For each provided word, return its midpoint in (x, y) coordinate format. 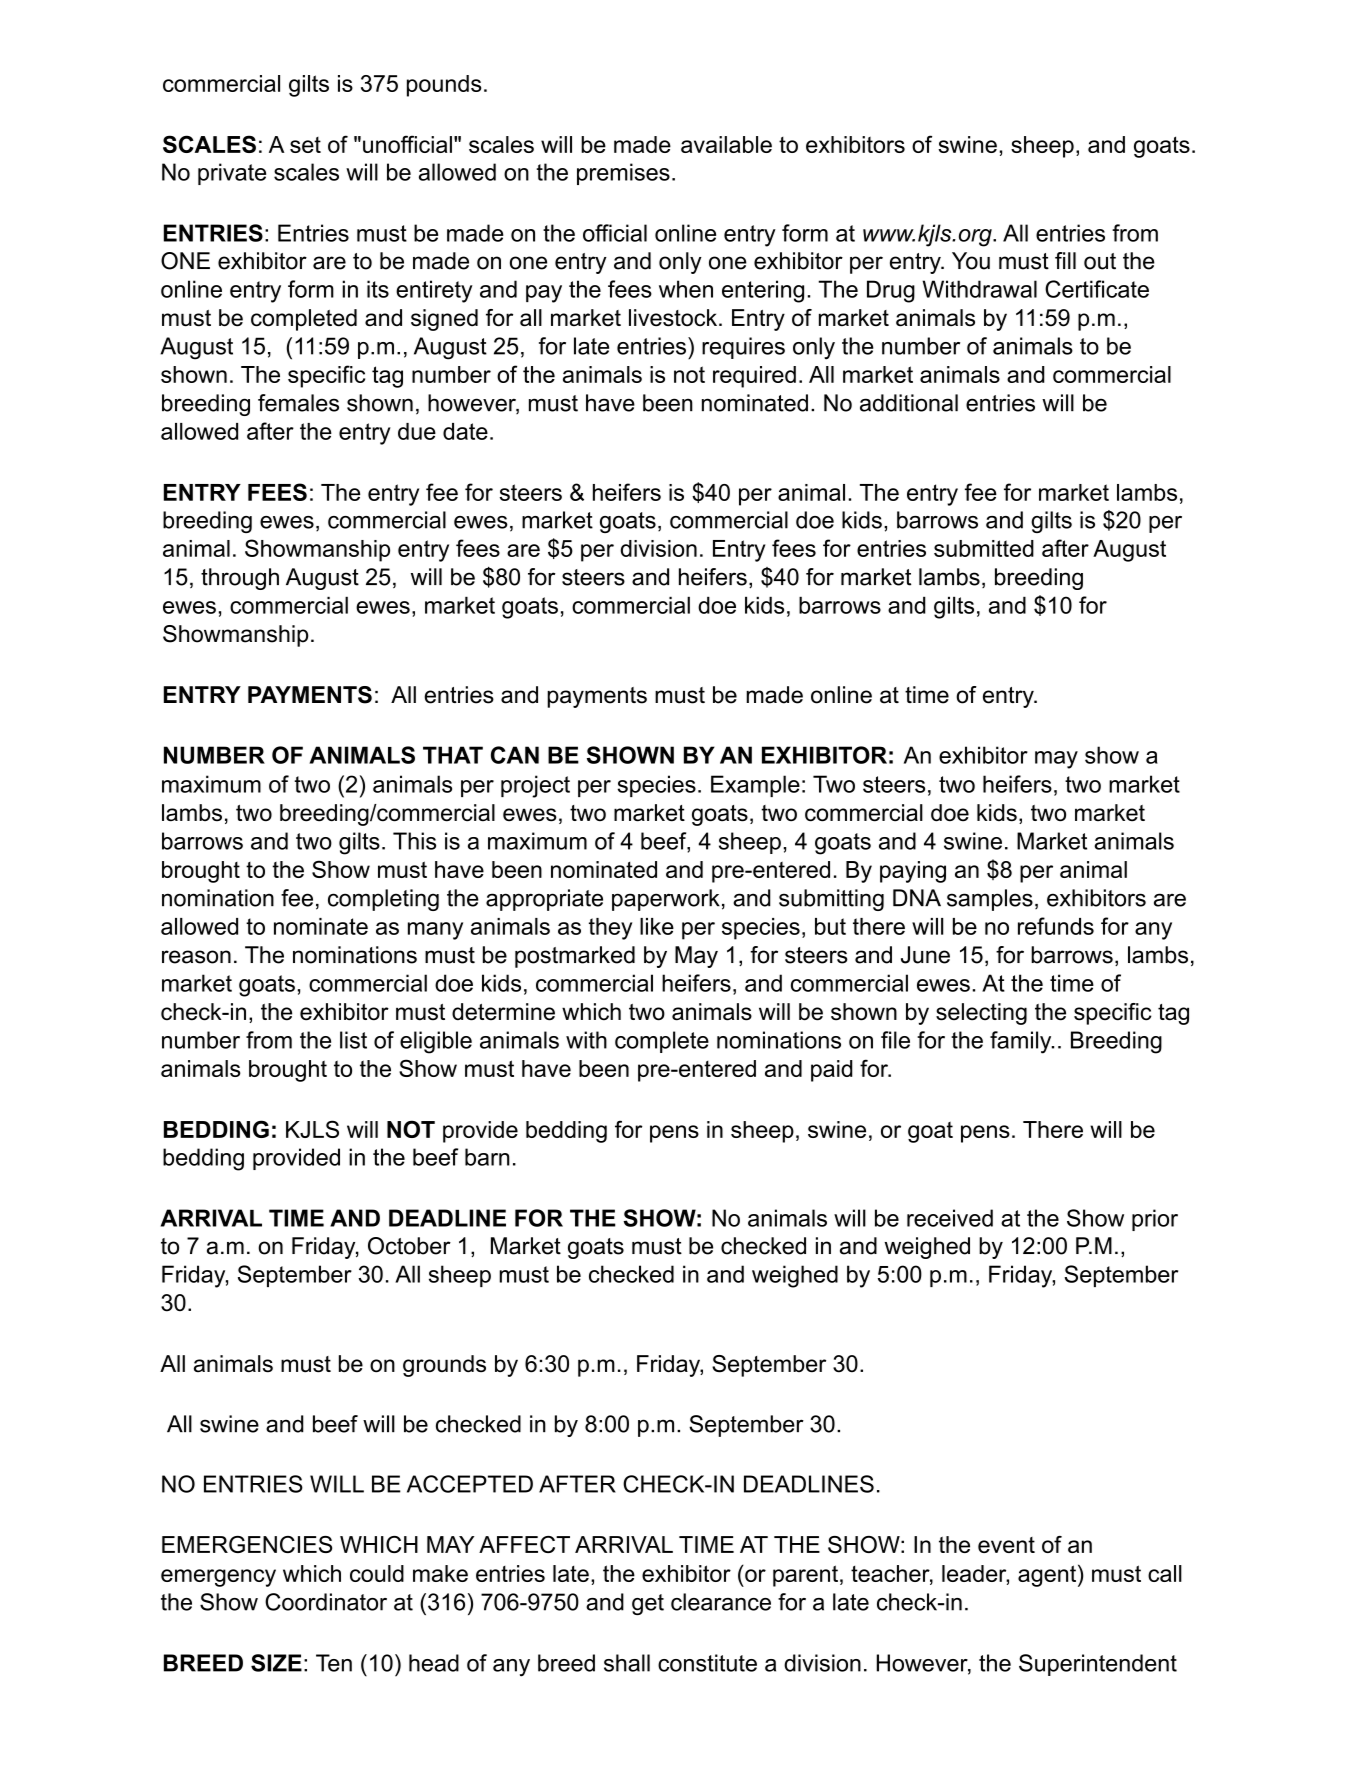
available (726, 144)
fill (1065, 260)
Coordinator (326, 1602)
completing (383, 900)
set (305, 145)
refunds (1056, 926)
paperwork (666, 900)
